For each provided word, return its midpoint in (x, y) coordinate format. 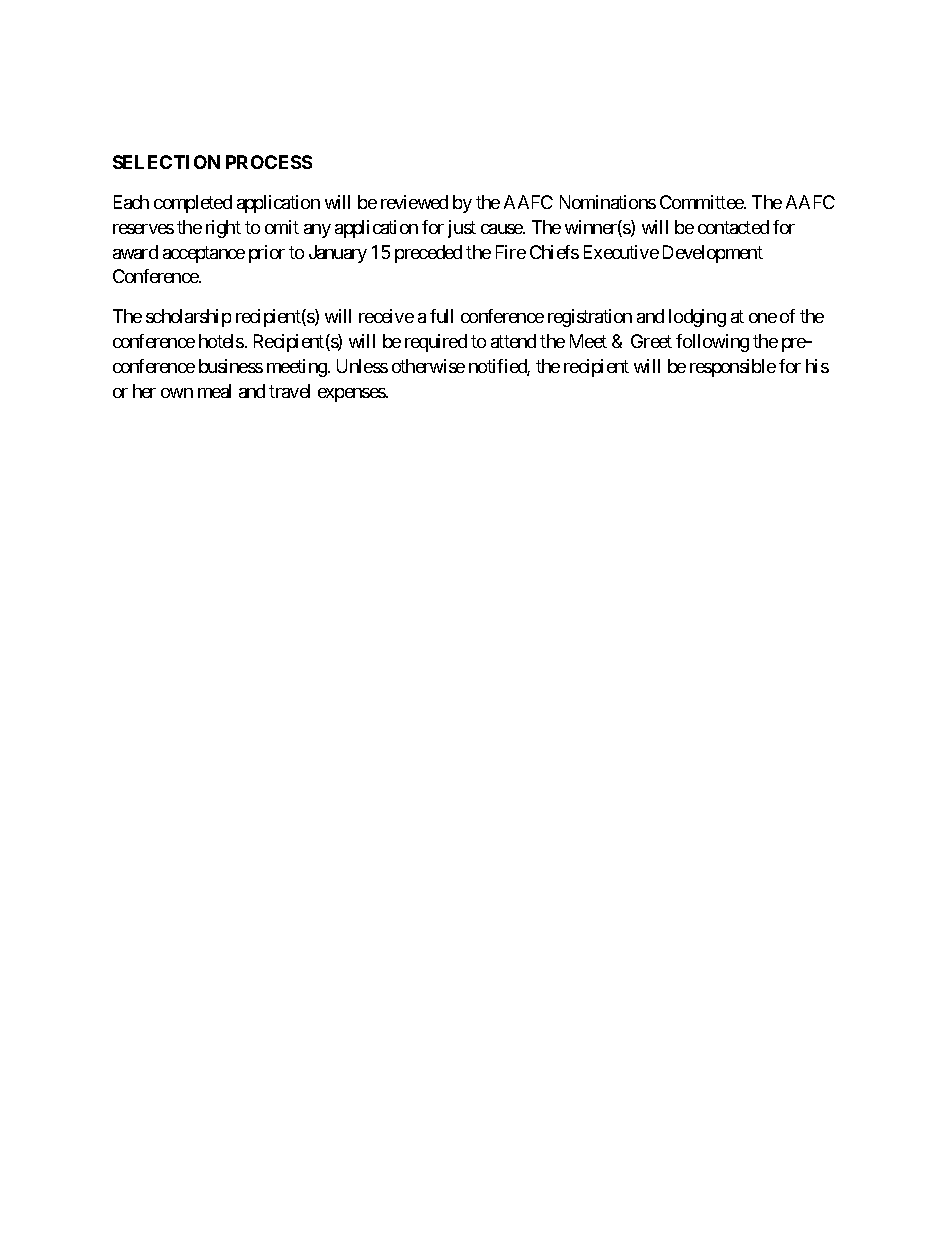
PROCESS (269, 162)
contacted (733, 227)
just (462, 229)
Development (713, 254)
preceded (428, 254)
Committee (702, 202)
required (436, 343)
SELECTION (166, 162)
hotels (221, 341)
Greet (651, 341)
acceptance (204, 254)
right (223, 229)
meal (214, 391)
